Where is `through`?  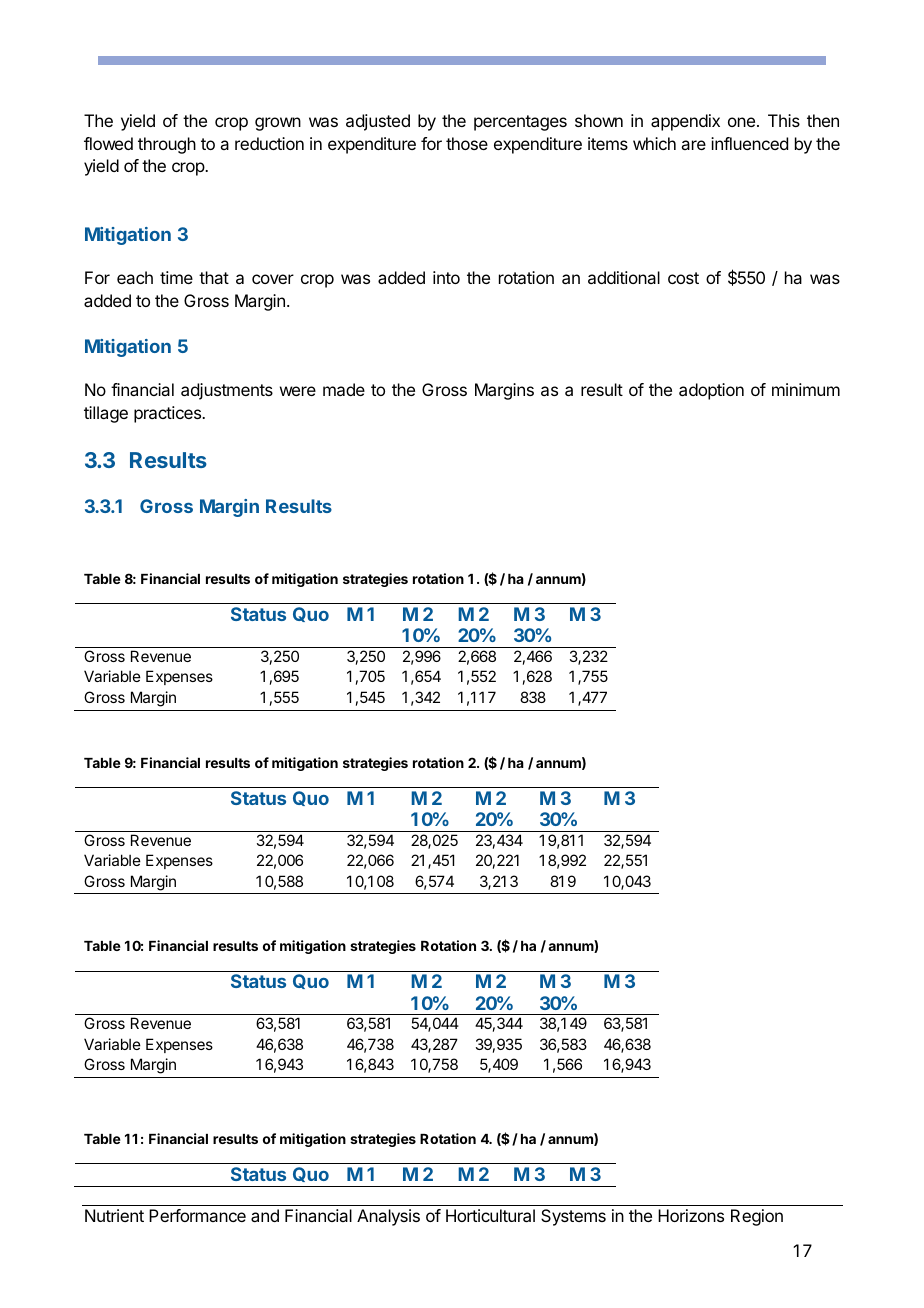
through is located at coordinates (167, 145).
